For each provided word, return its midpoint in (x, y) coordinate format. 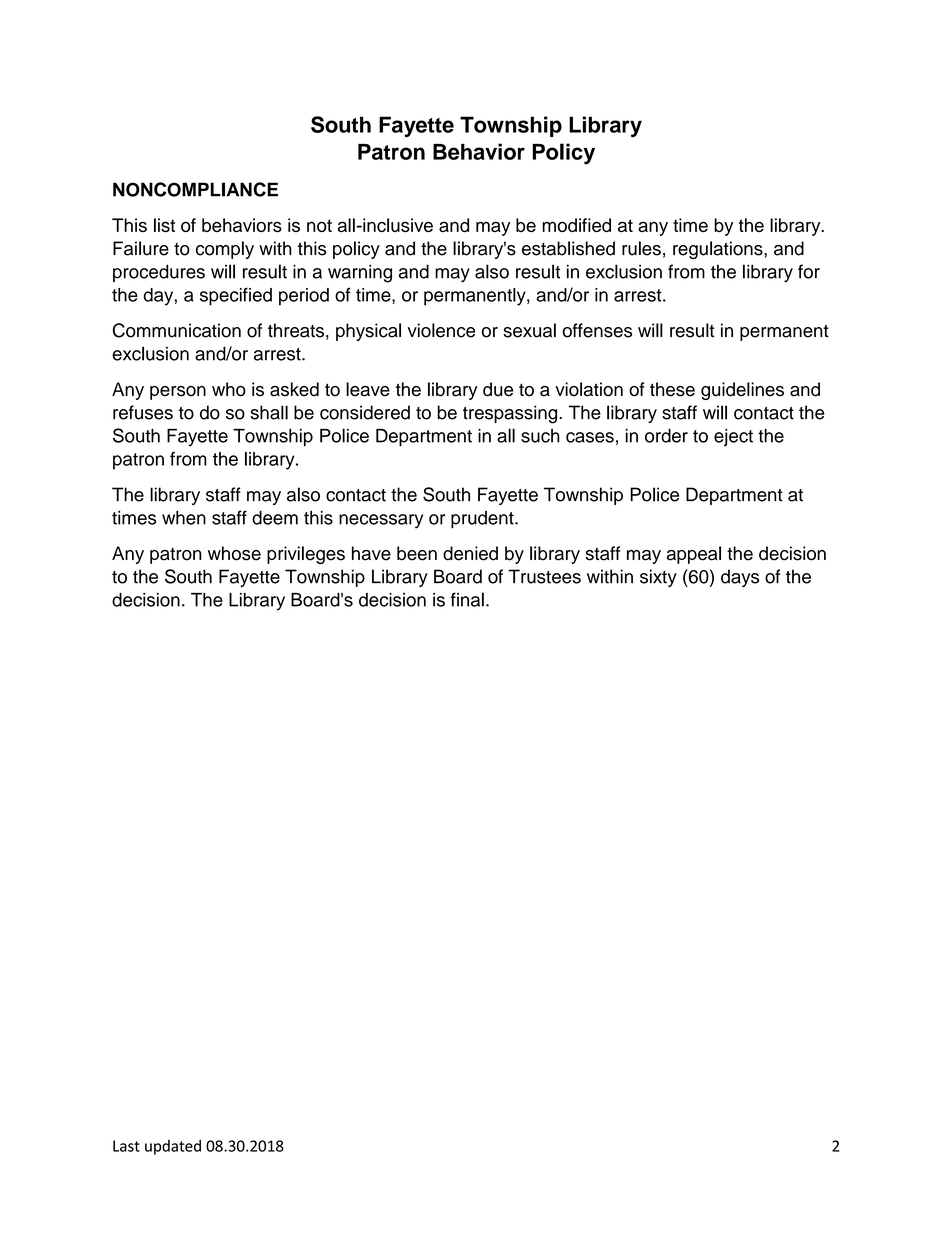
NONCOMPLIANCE (195, 189)
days (740, 578)
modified (576, 225)
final (467, 599)
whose (234, 553)
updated (173, 1147)
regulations (719, 250)
